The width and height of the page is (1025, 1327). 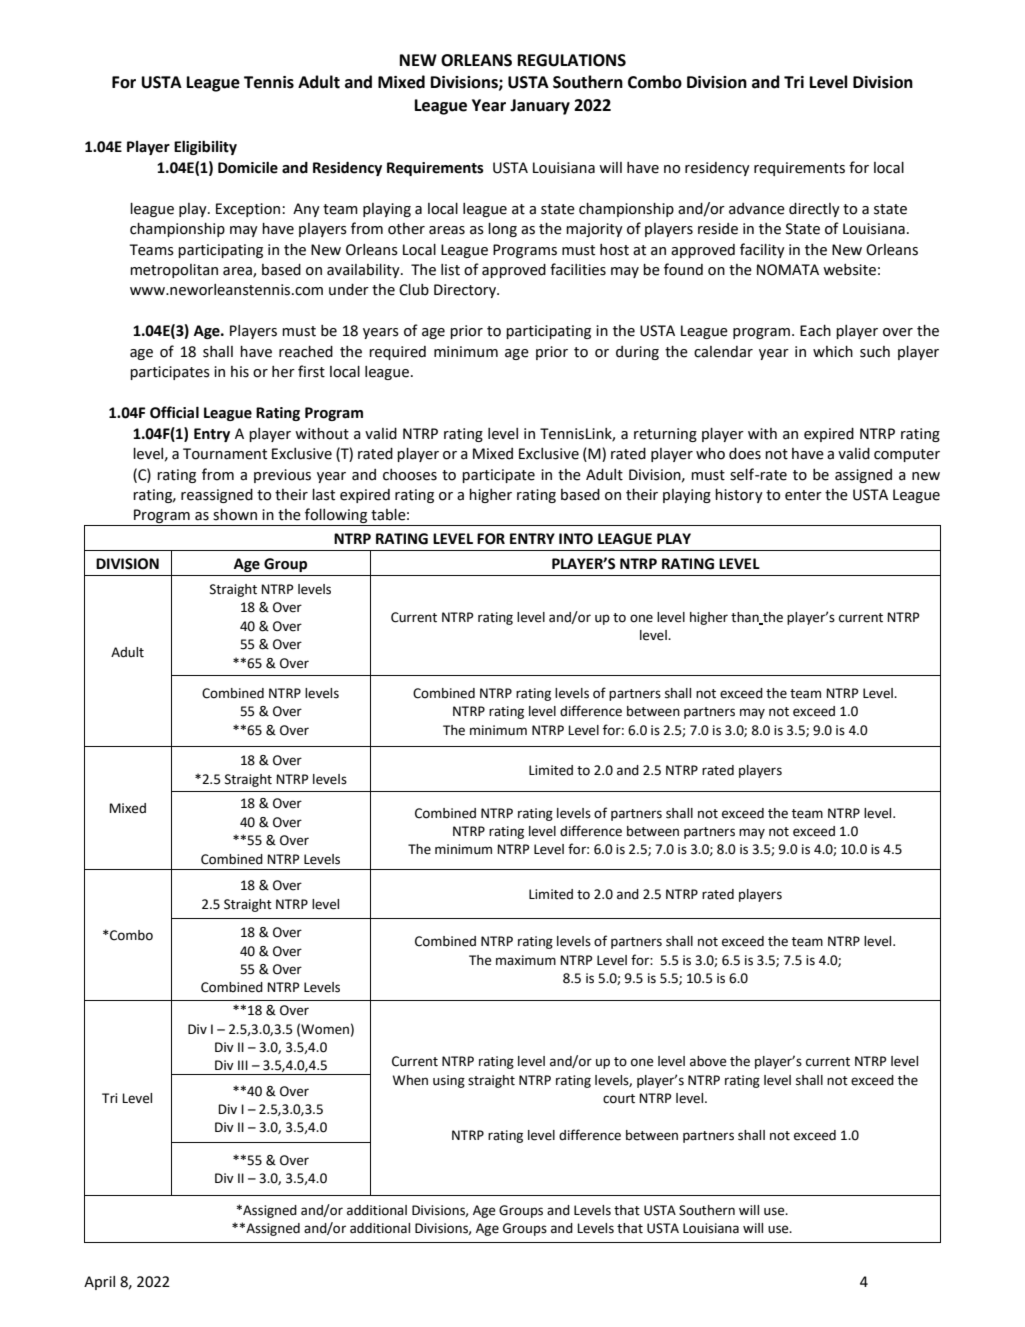 What do you see at coordinates (99, 1283) in the page?
I see `April` at bounding box center [99, 1283].
